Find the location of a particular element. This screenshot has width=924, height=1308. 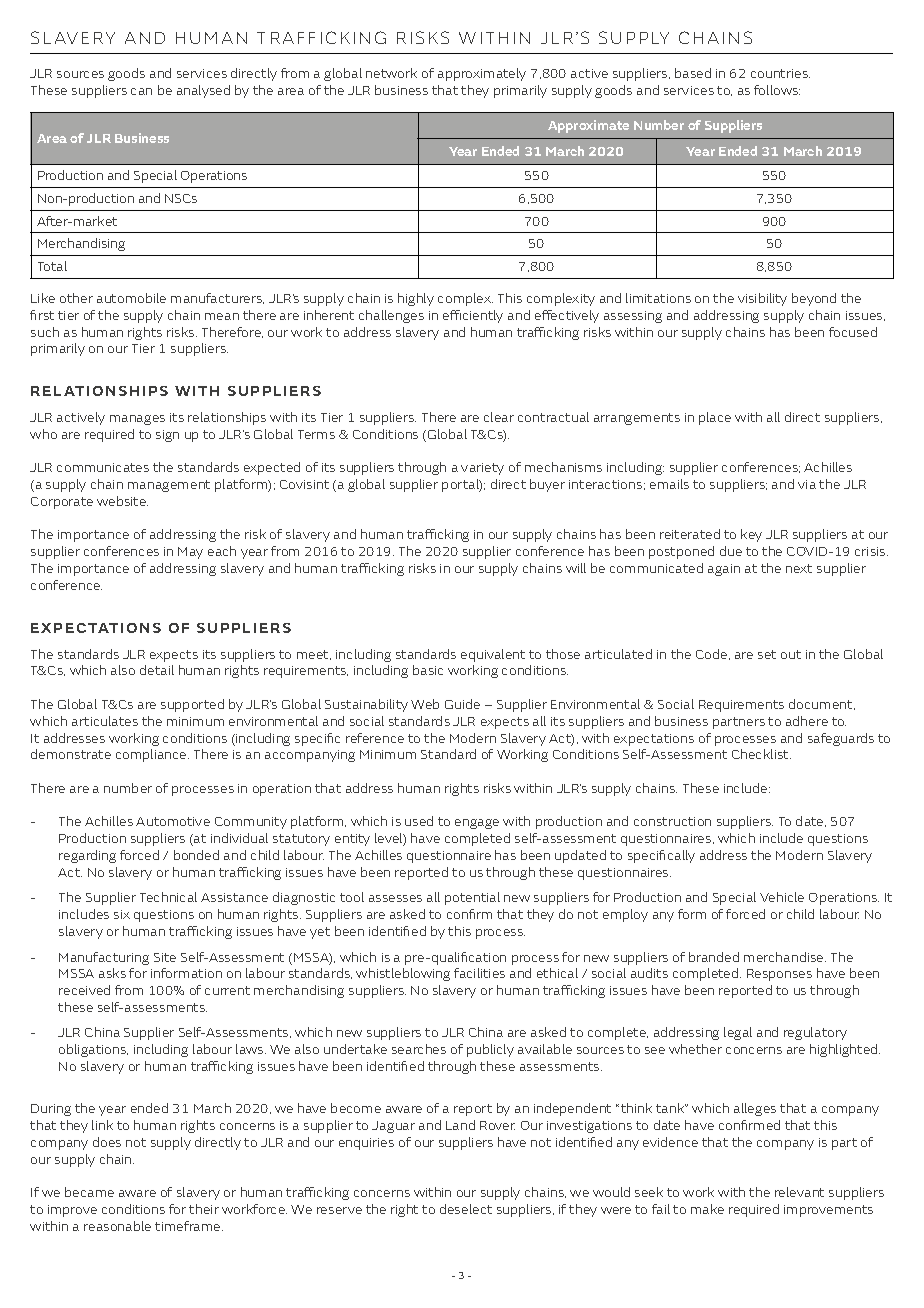

based is located at coordinates (693, 73).
